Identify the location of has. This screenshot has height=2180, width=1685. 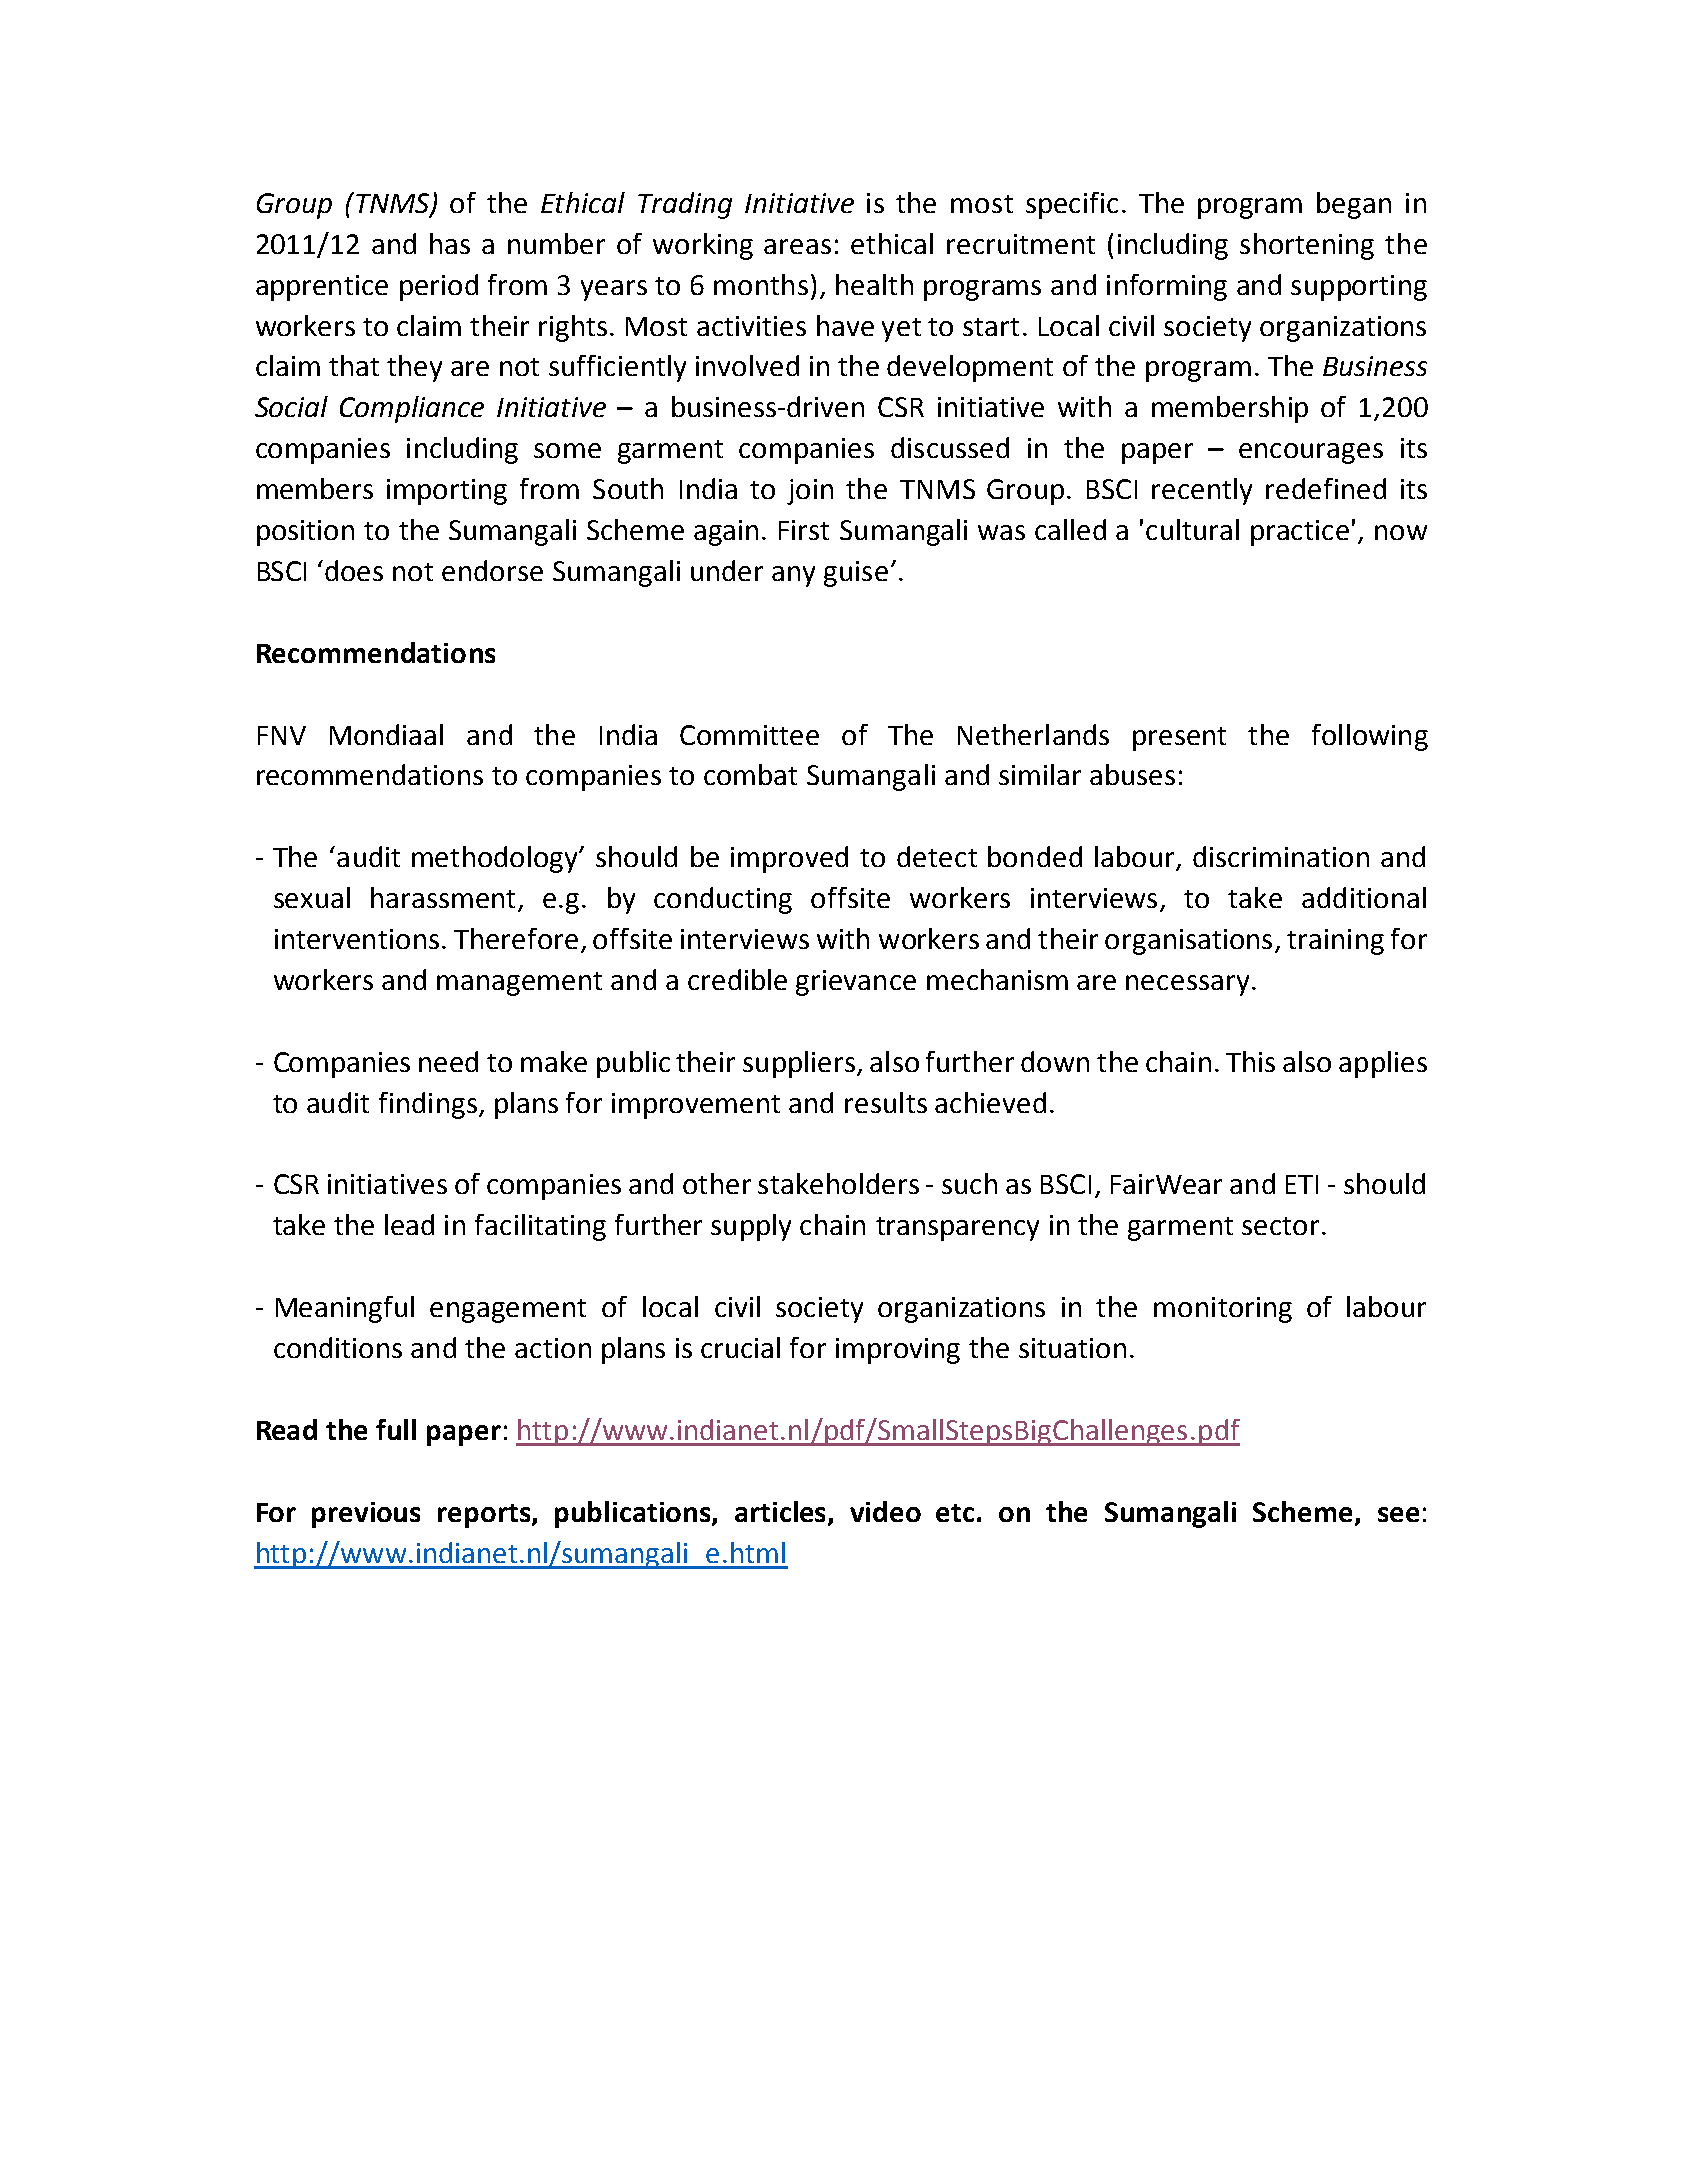
(450, 243).
